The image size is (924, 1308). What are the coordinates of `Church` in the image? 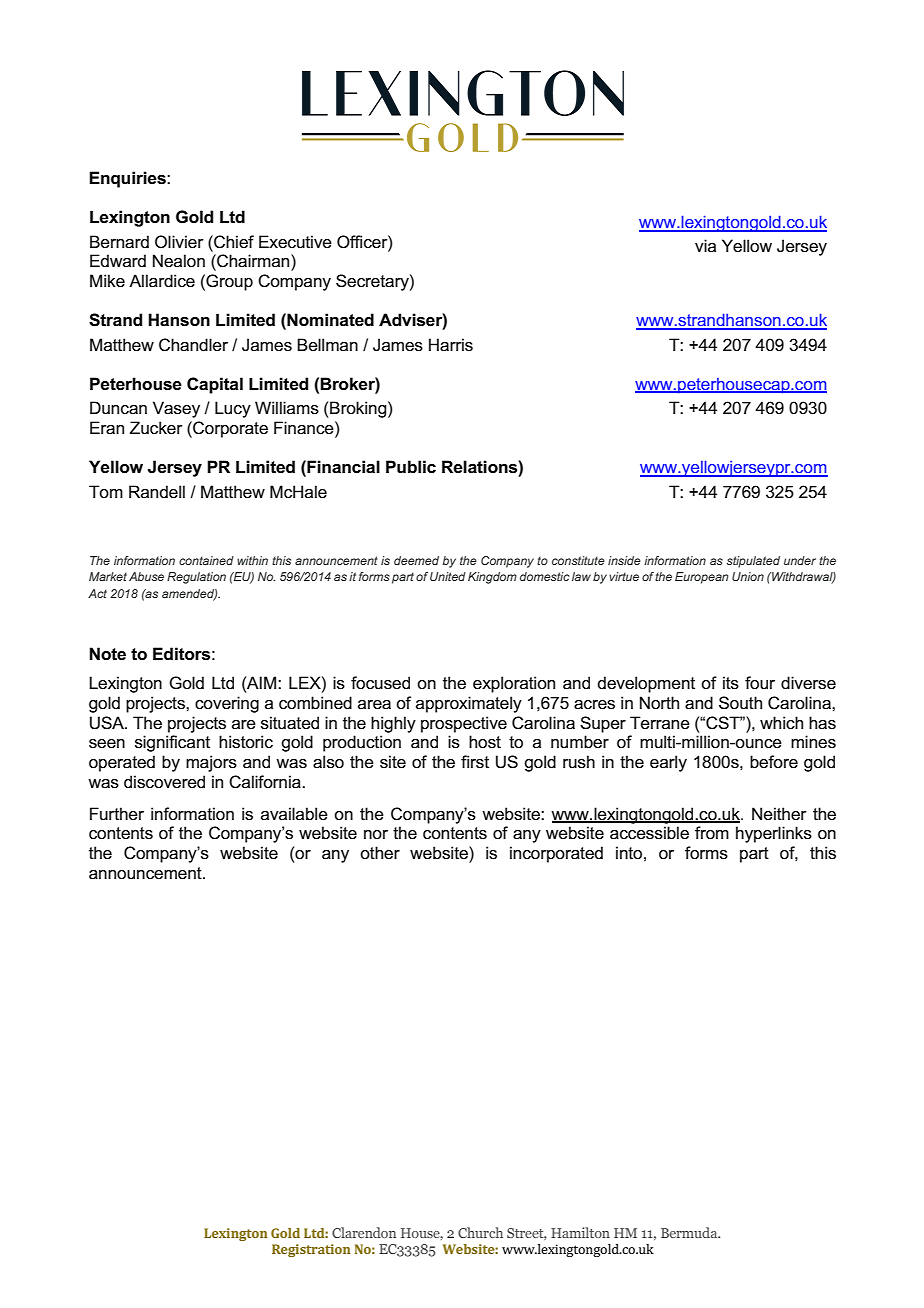 It's located at (480, 1232).
